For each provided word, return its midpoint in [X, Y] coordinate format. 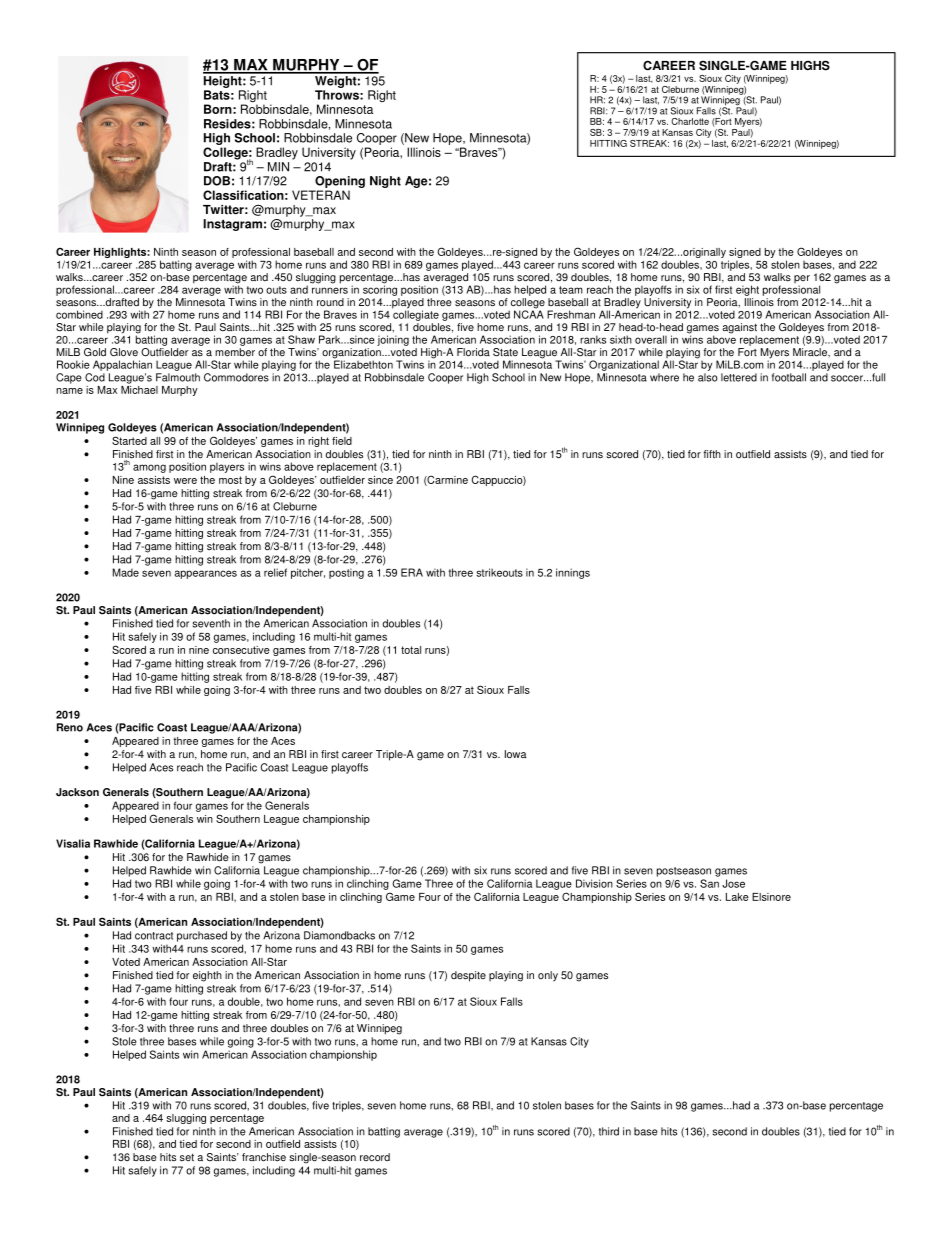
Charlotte [690, 121]
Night [385, 182]
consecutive [241, 650]
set [187, 1157]
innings [573, 573]
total [411, 650]
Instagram [232, 225]
